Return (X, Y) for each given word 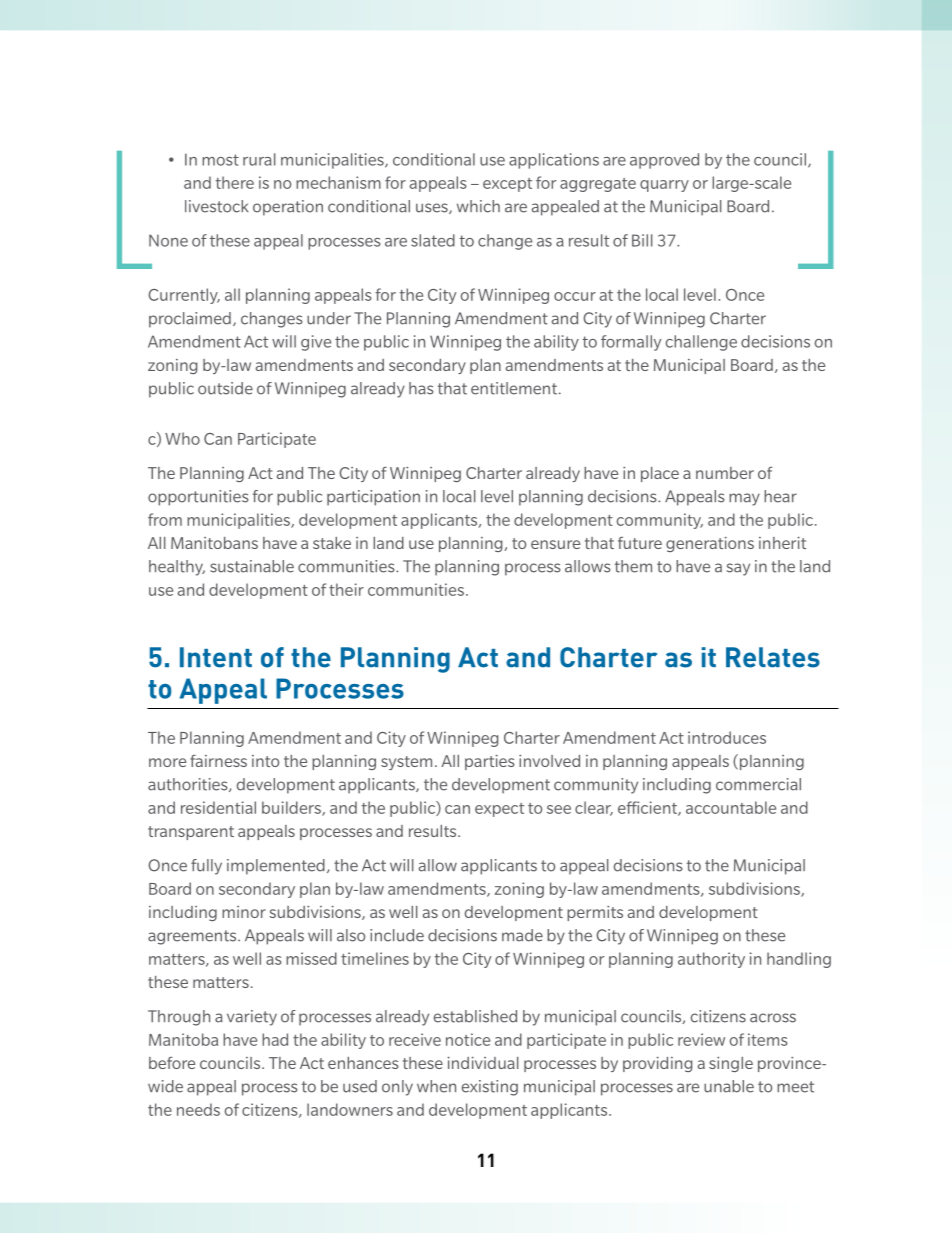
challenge (701, 343)
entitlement (514, 388)
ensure (555, 544)
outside (225, 388)
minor (244, 912)
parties (490, 762)
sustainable (252, 566)
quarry (664, 186)
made (522, 935)
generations (710, 544)
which (478, 206)
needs (198, 1109)
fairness (218, 761)
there (235, 182)
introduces (727, 737)
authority (711, 960)
